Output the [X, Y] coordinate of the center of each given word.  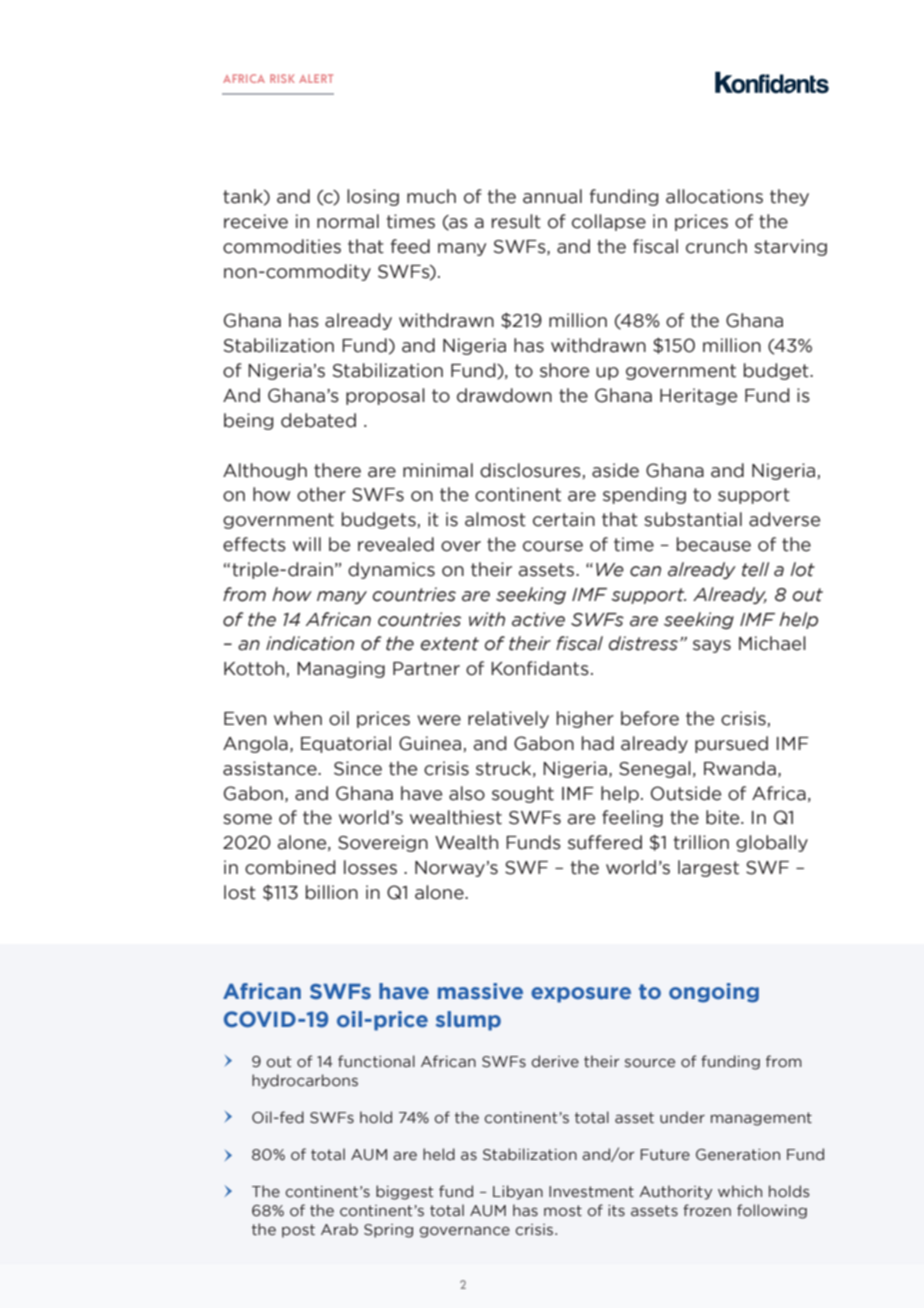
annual [552, 196]
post [298, 1231]
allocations [714, 196]
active [538, 619]
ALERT [316, 78]
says [712, 646]
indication [310, 643]
